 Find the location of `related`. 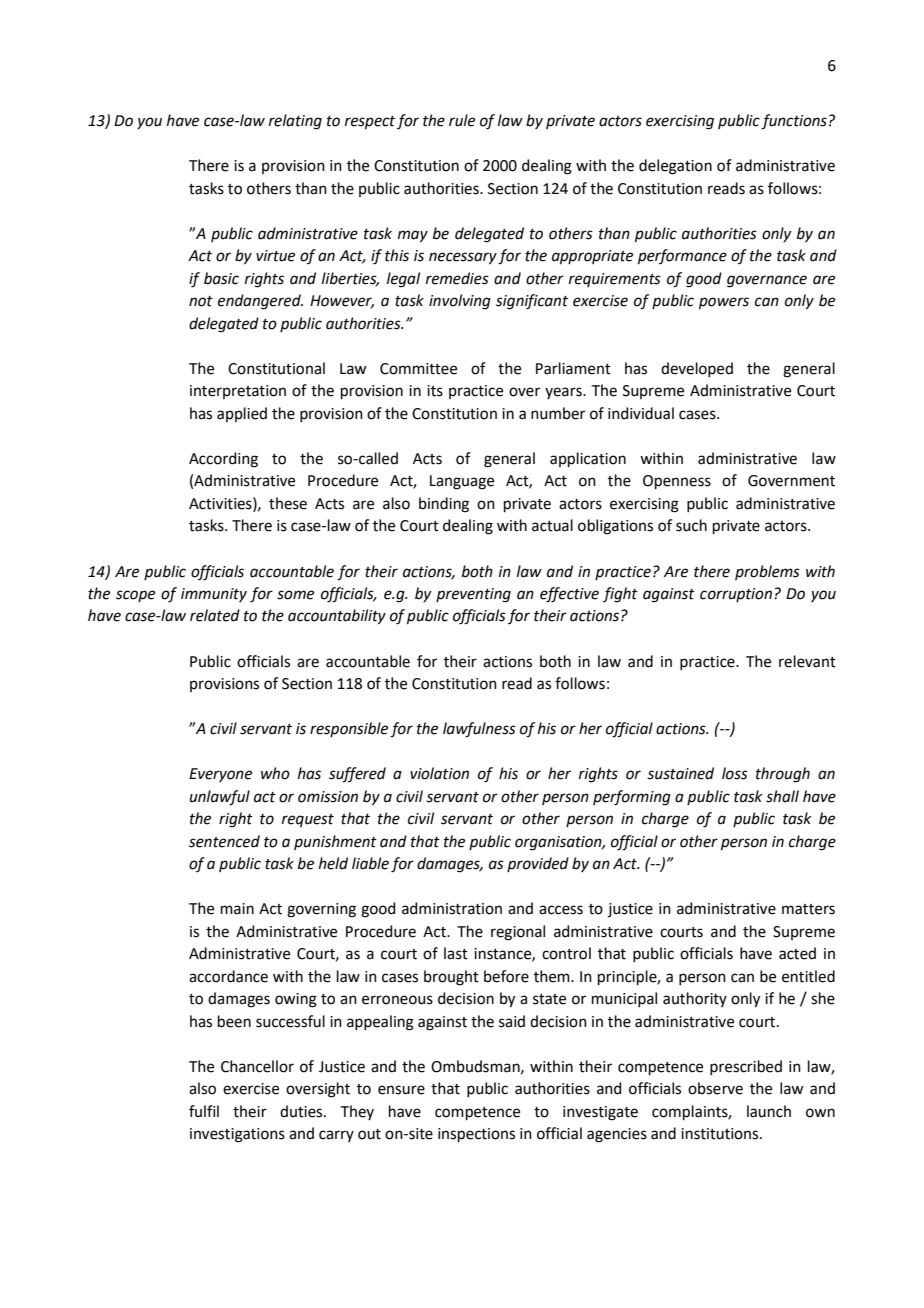

related is located at coordinates (215, 615).
